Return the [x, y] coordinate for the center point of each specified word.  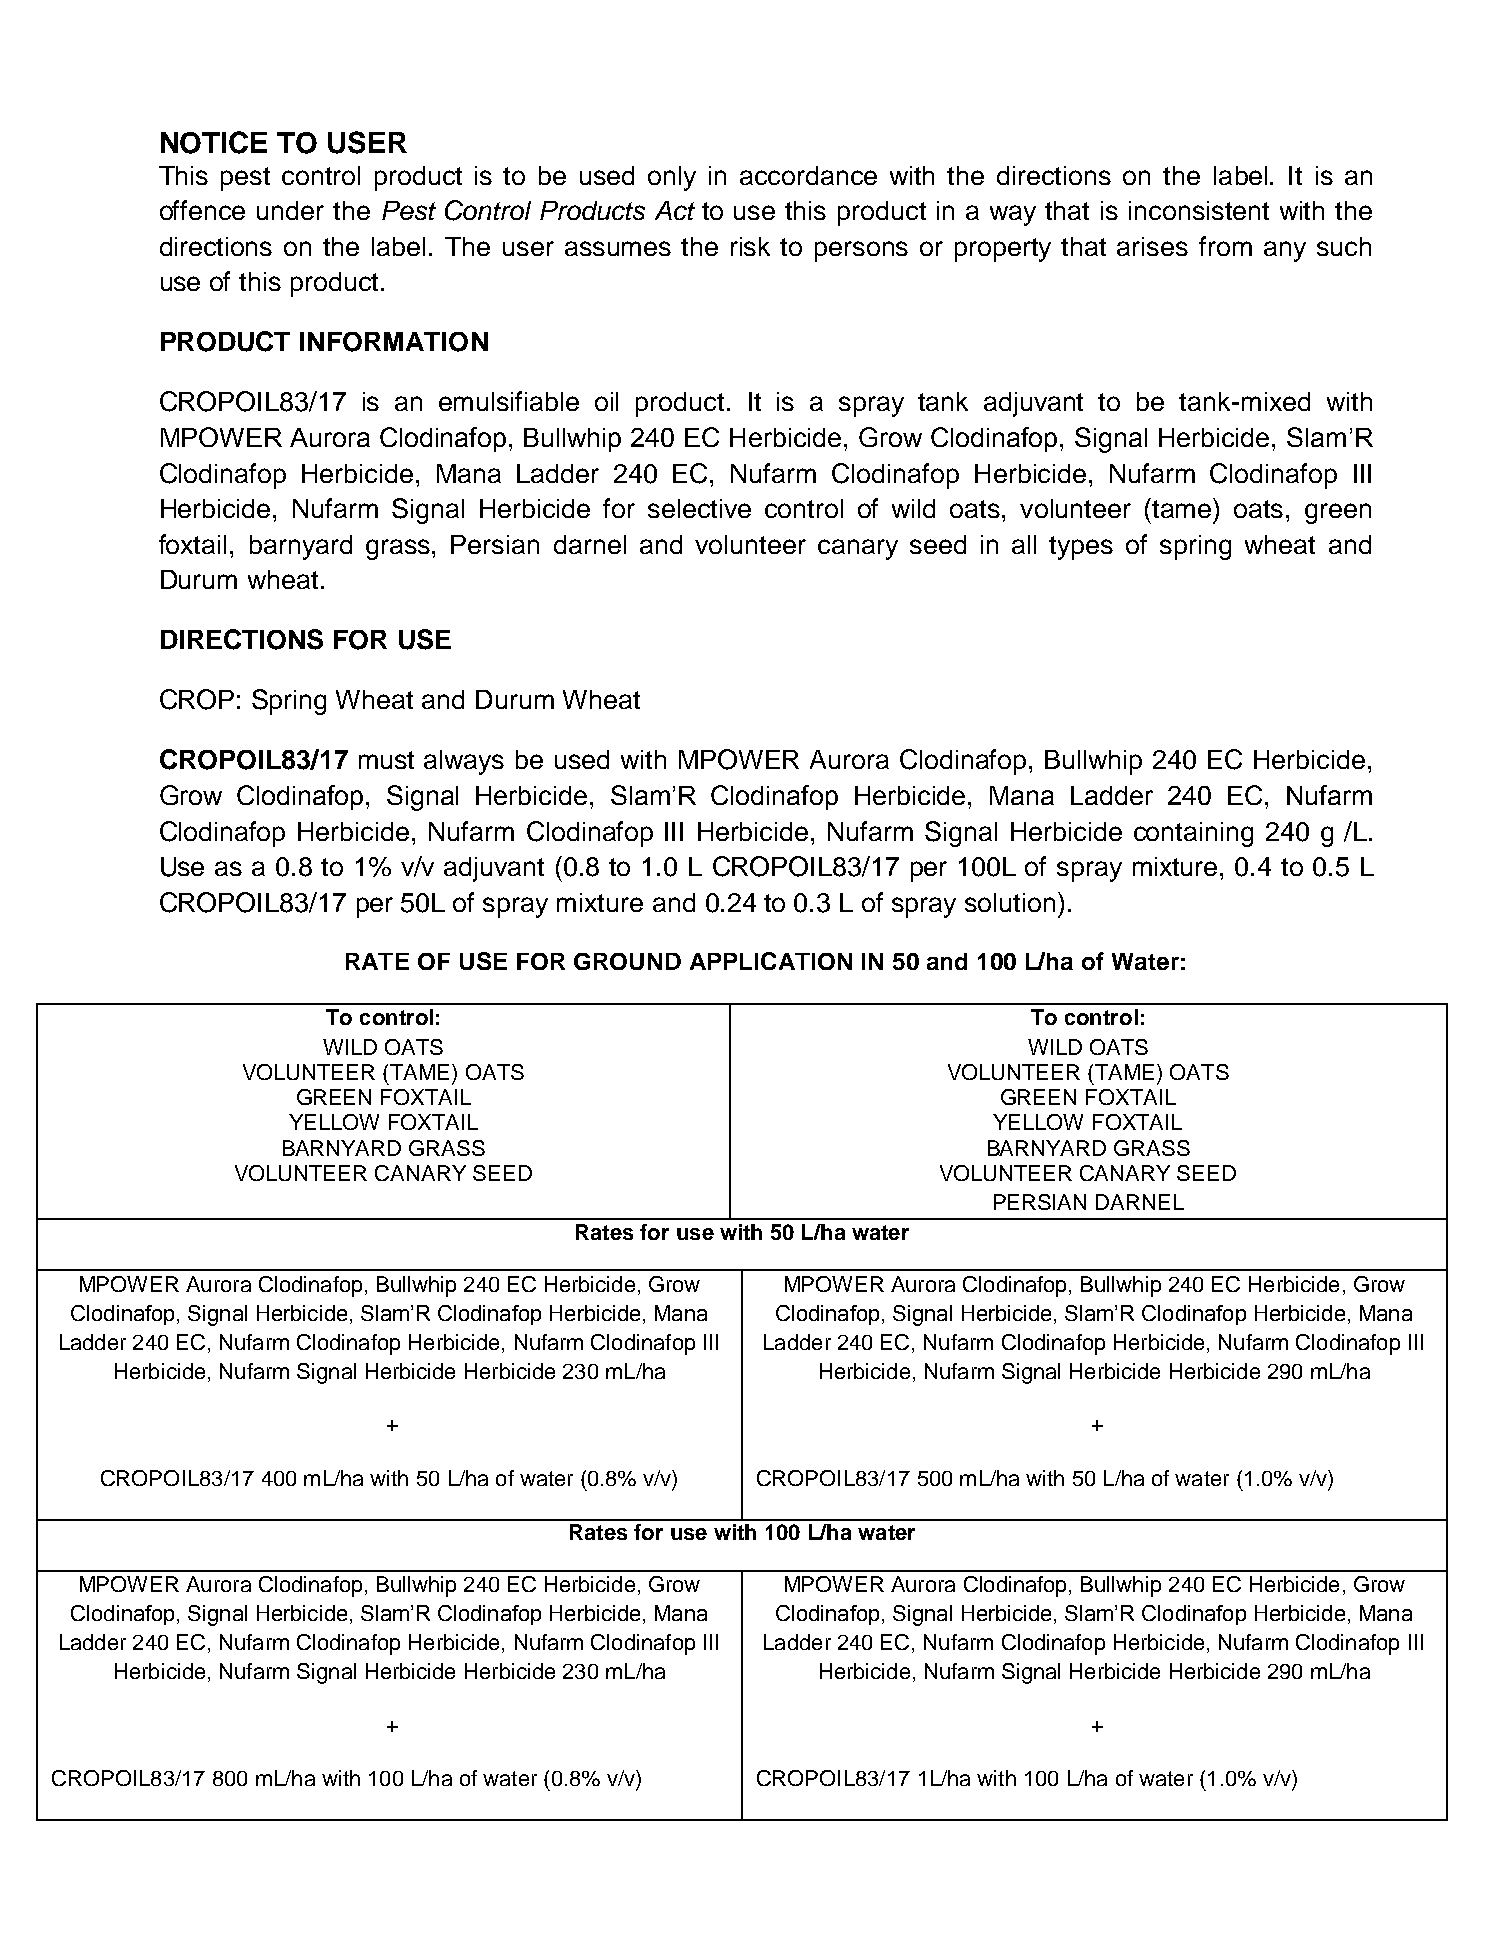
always [464, 762]
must [386, 760]
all [1024, 544]
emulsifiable [509, 401]
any [1285, 251]
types [1081, 548]
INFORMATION [394, 342]
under [290, 210]
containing [1193, 834]
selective [699, 508]
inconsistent [1199, 210]
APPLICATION [771, 961]
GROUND [627, 961]
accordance [808, 175]
